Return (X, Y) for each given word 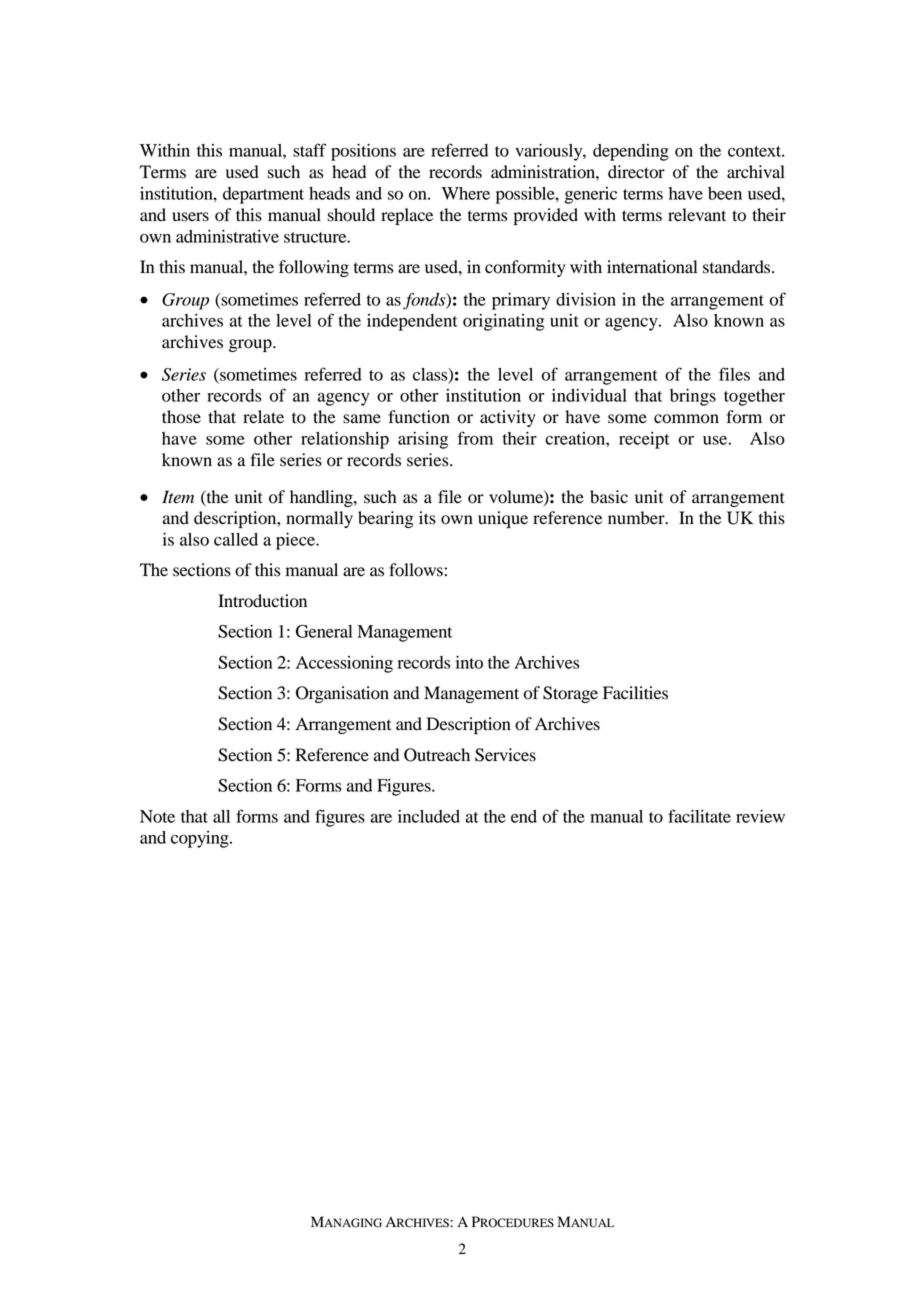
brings (693, 397)
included (429, 816)
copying (201, 839)
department (263, 195)
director (636, 172)
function (419, 417)
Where (466, 193)
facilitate (699, 816)
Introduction (262, 601)
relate (263, 417)
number (637, 518)
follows (416, 570)
